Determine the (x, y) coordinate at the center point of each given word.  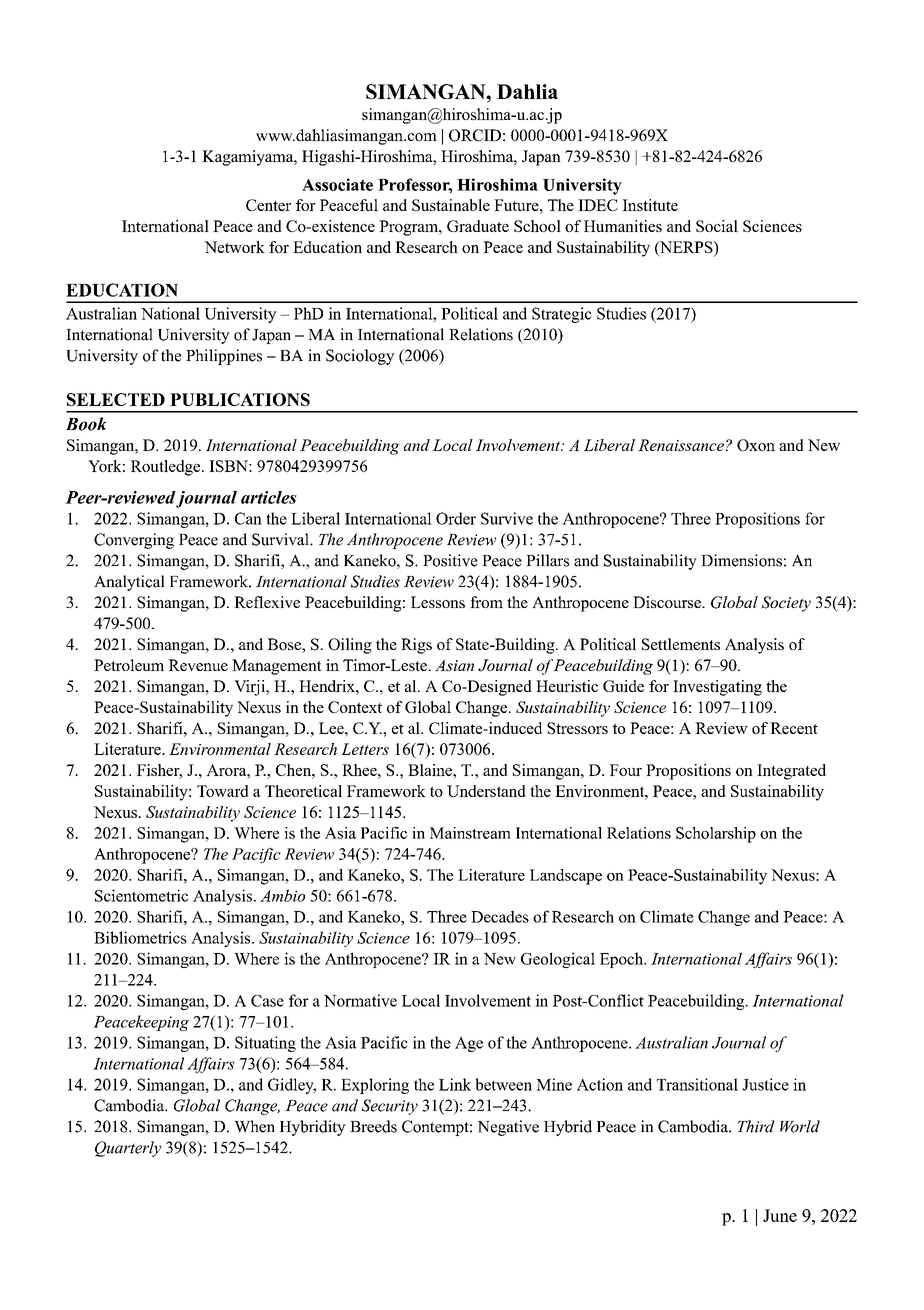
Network (234, 247)
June (780, 1215)
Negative (508, 1128)
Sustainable (451, 205)
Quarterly (128, 1149)
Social (717, 226)
